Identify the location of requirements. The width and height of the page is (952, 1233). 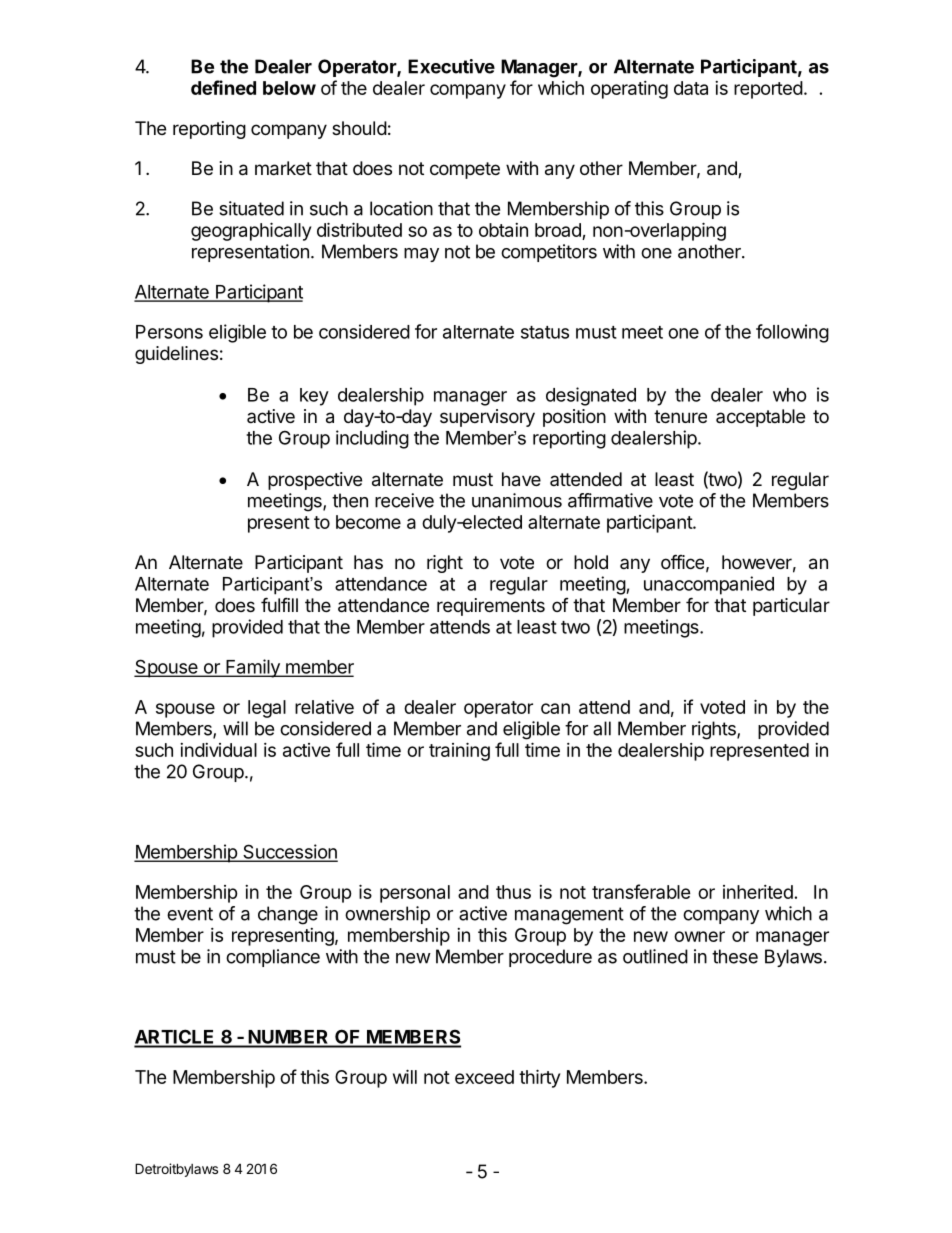
(491, 607).
